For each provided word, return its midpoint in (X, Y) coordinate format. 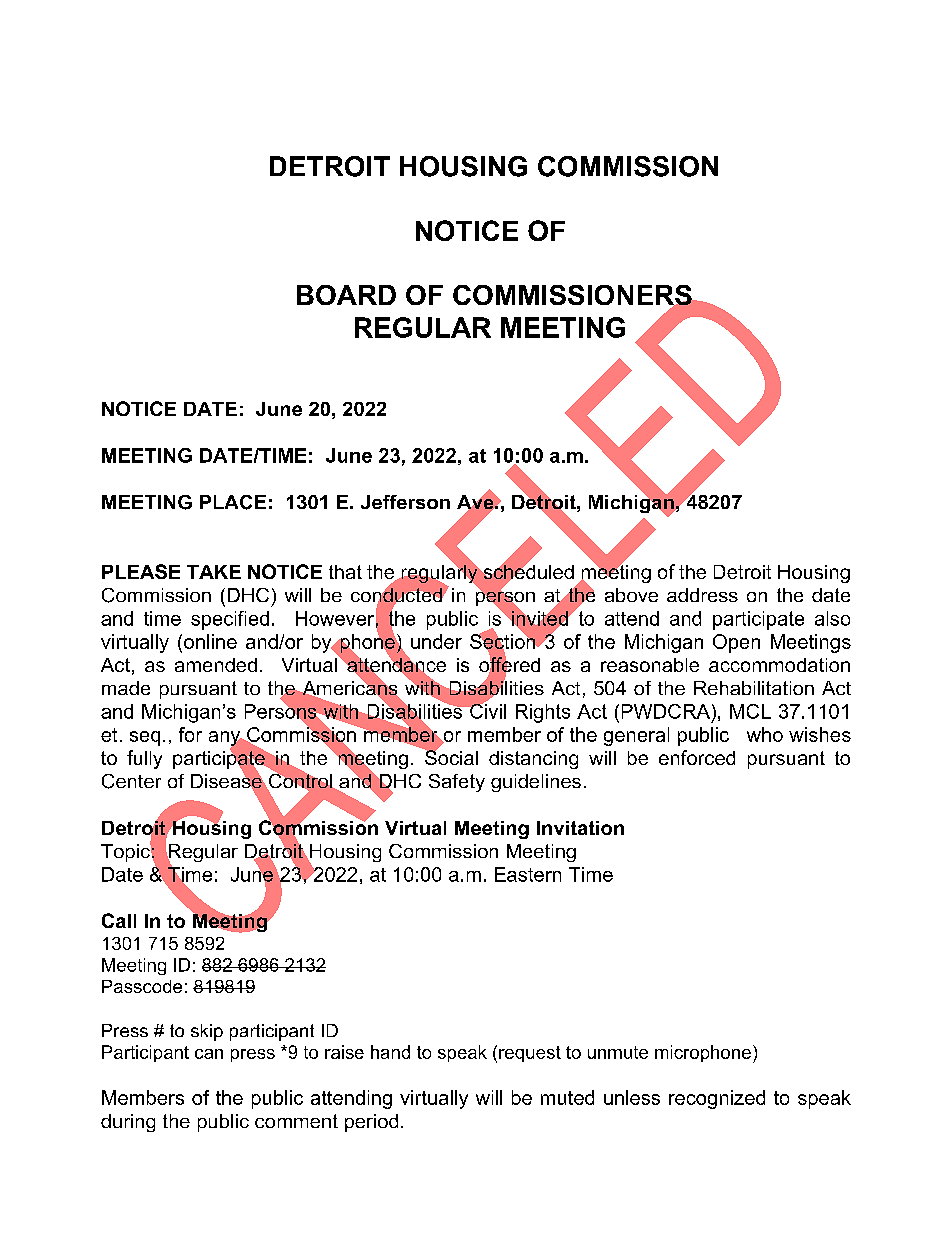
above (631, 595)
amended (216, 665)
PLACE (233, 502)
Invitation (580, 828)
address (702, 595)
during (128, 1123)
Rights (543, 713)
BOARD (346, 295)
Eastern (528, 874)
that (345, 572)
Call (119, 920)
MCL (750, 711)
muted (567, 1097)
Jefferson (405, 502)
